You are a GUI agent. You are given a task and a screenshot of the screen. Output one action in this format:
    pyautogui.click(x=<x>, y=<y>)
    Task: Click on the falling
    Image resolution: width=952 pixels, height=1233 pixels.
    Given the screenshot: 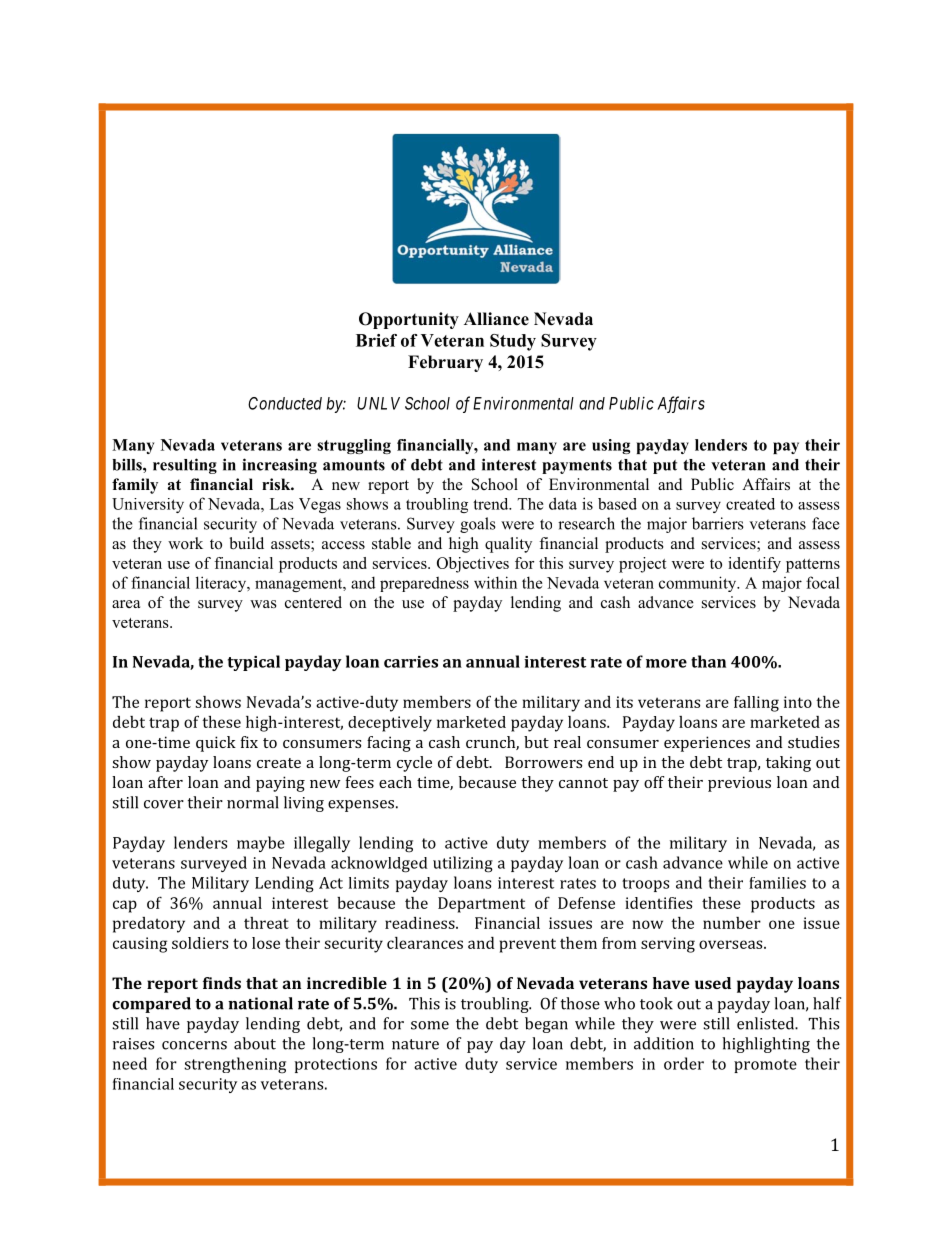 What is the action you would take?
    pyautogui.click(x=756, y=704)
